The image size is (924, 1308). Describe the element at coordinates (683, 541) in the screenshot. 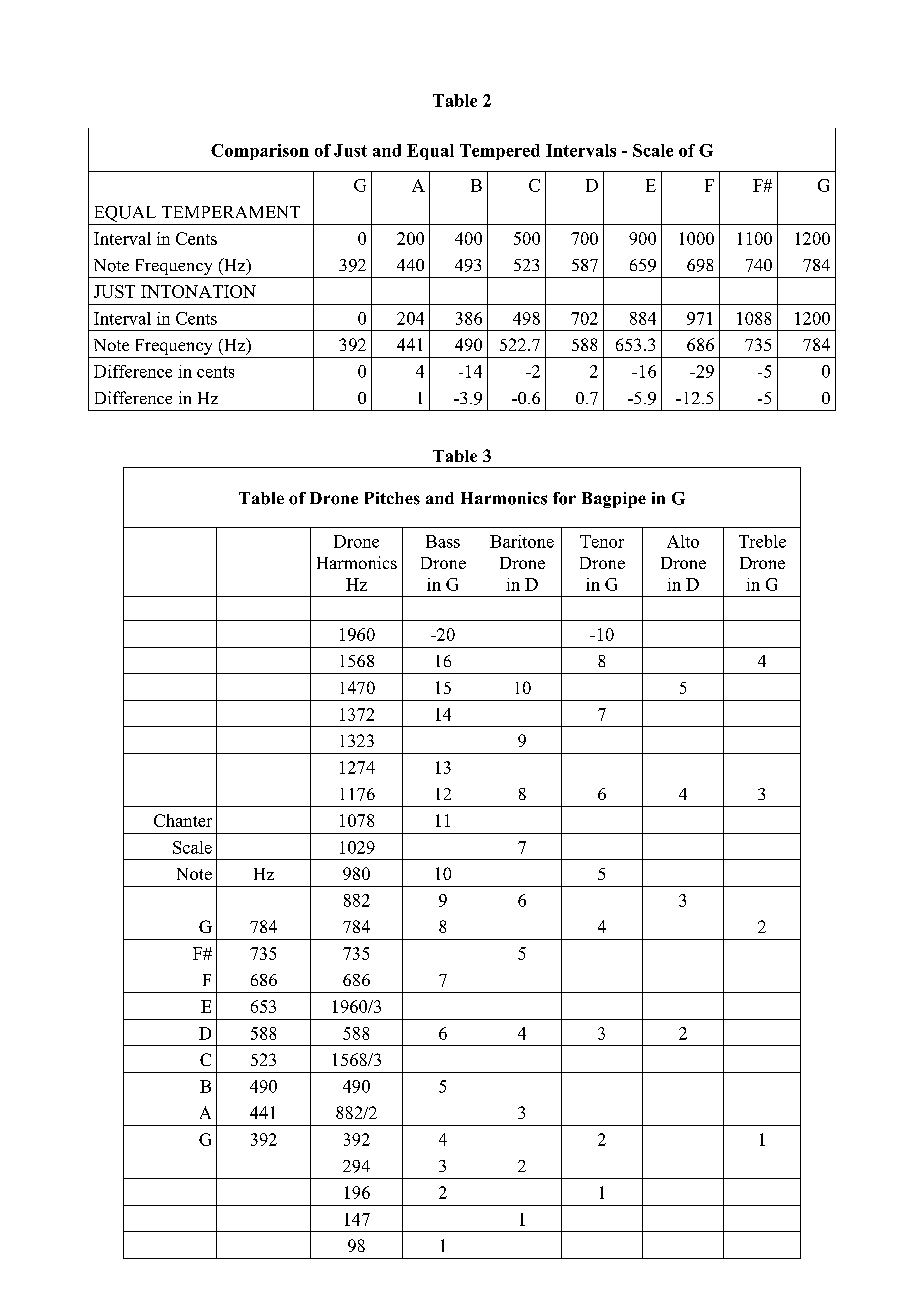

I see `Alto` at that location.
